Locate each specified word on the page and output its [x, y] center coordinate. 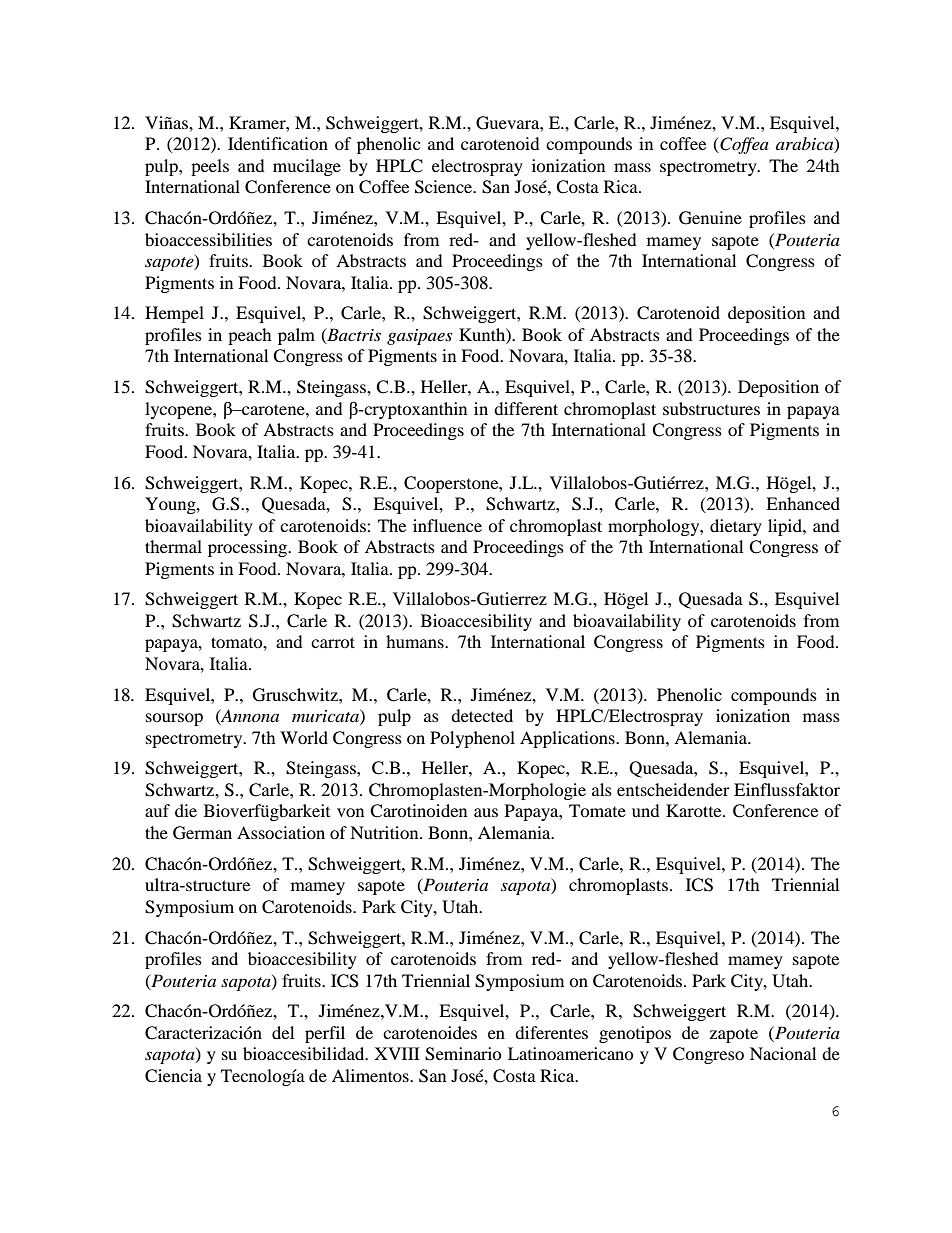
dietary [736, 527]
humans [416, 641]
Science [445, 187]
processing [249, 548]
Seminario [463, 1054]
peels [210, 167]
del [283, 1032]
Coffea [743, 145]
